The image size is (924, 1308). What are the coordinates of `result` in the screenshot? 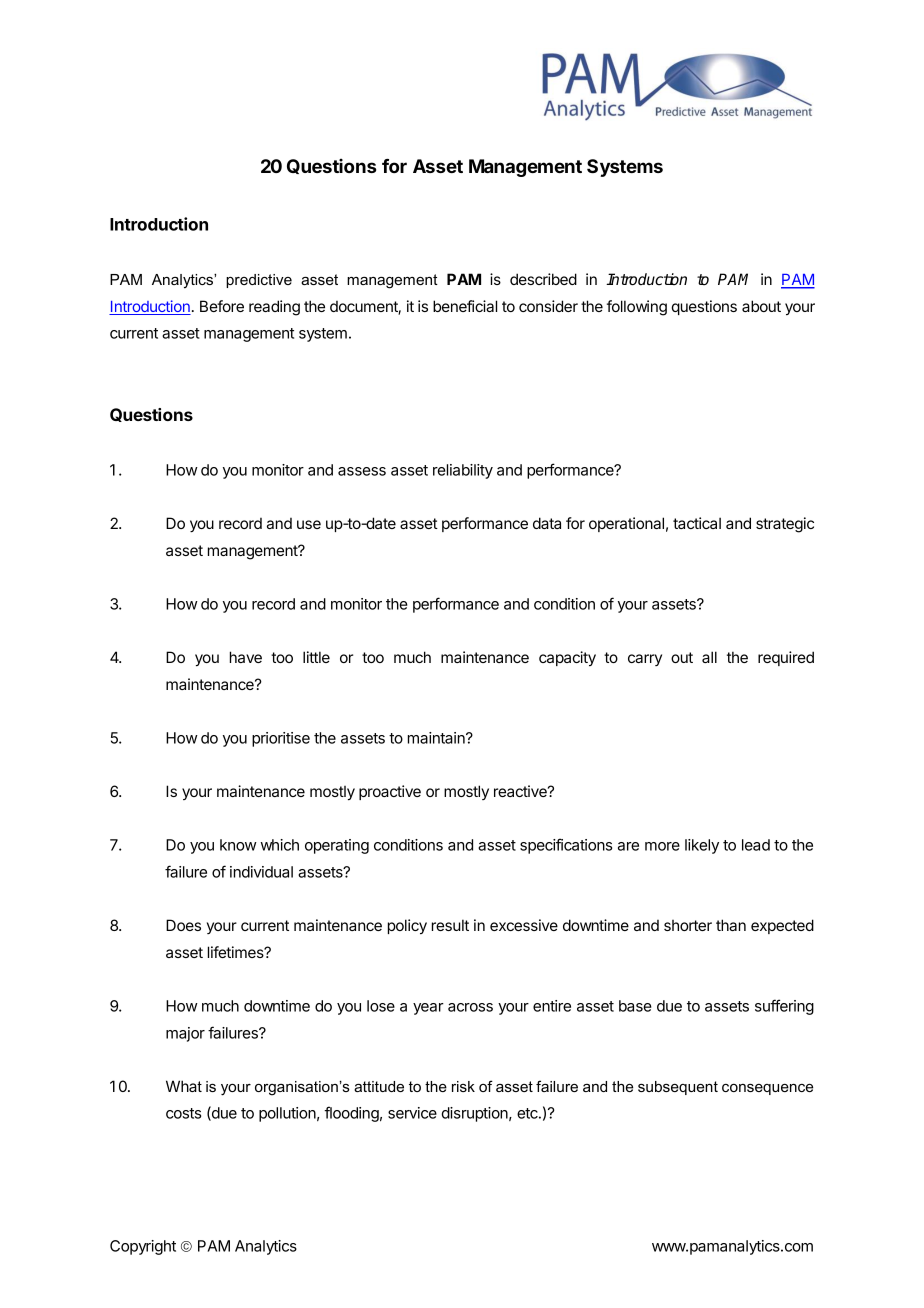 It's located at (450, 925).
